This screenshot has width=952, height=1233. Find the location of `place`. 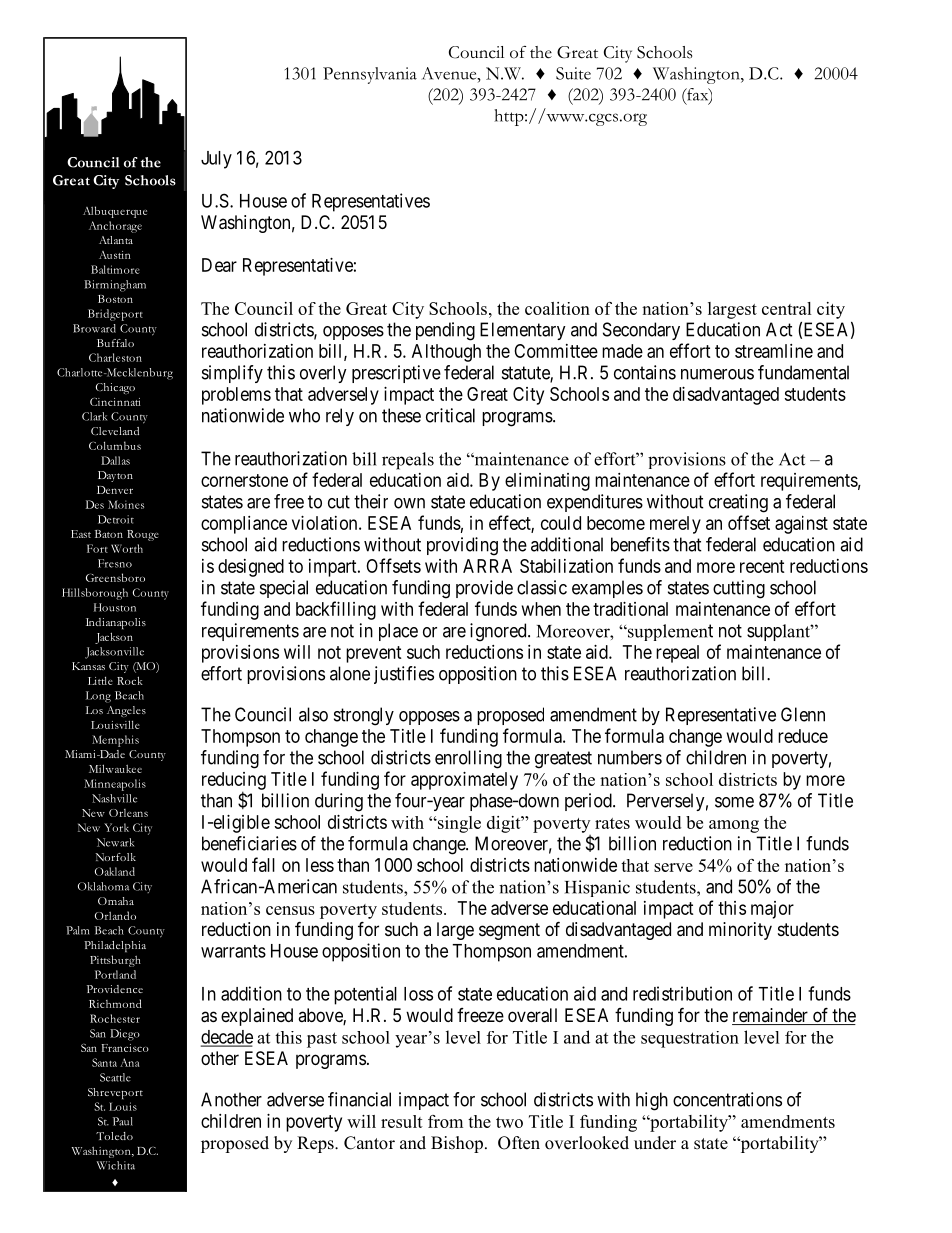

place is located at coordinates (398, 632).
